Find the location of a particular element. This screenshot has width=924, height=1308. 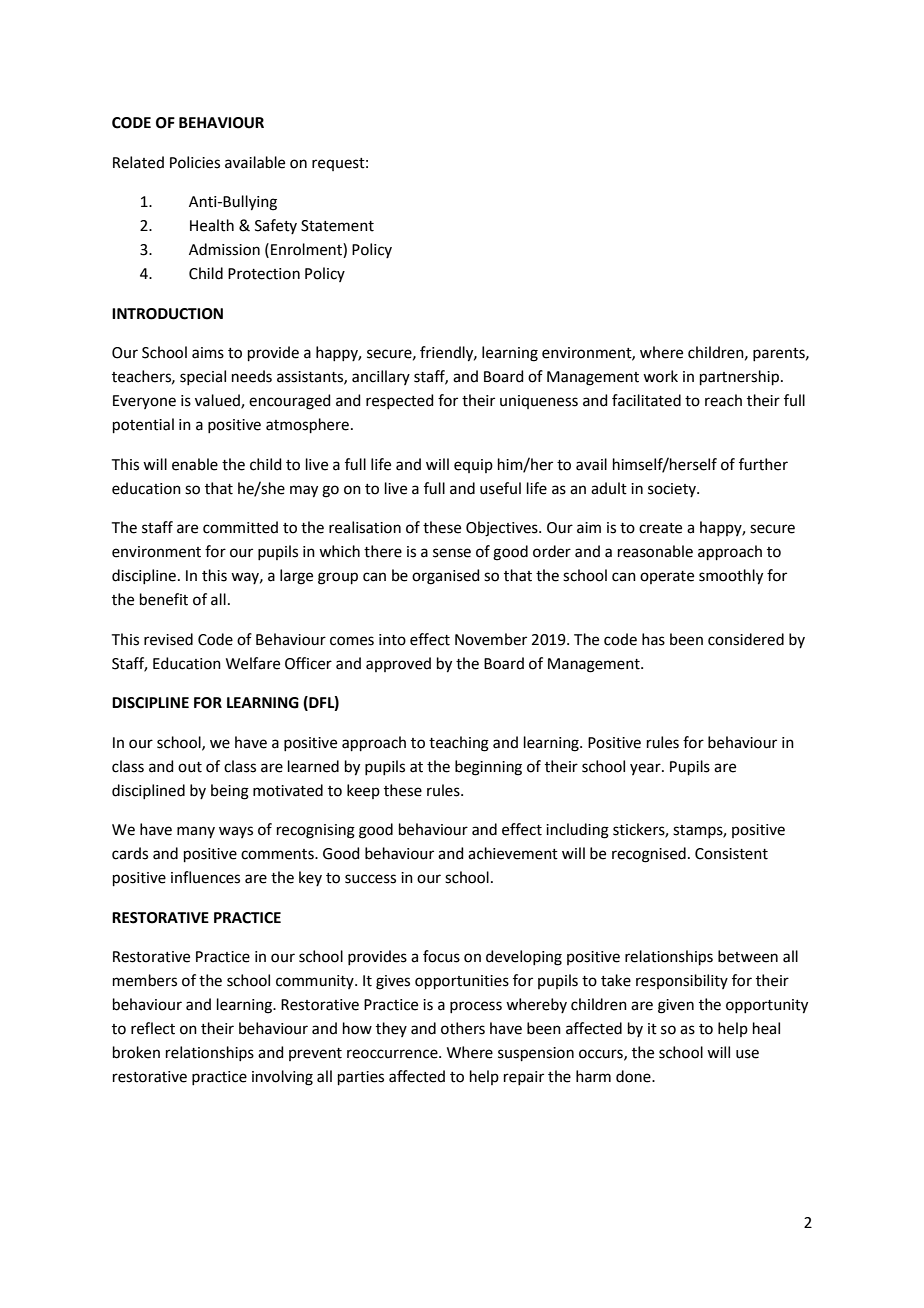

Statement is located at coordinates (337, 226).
